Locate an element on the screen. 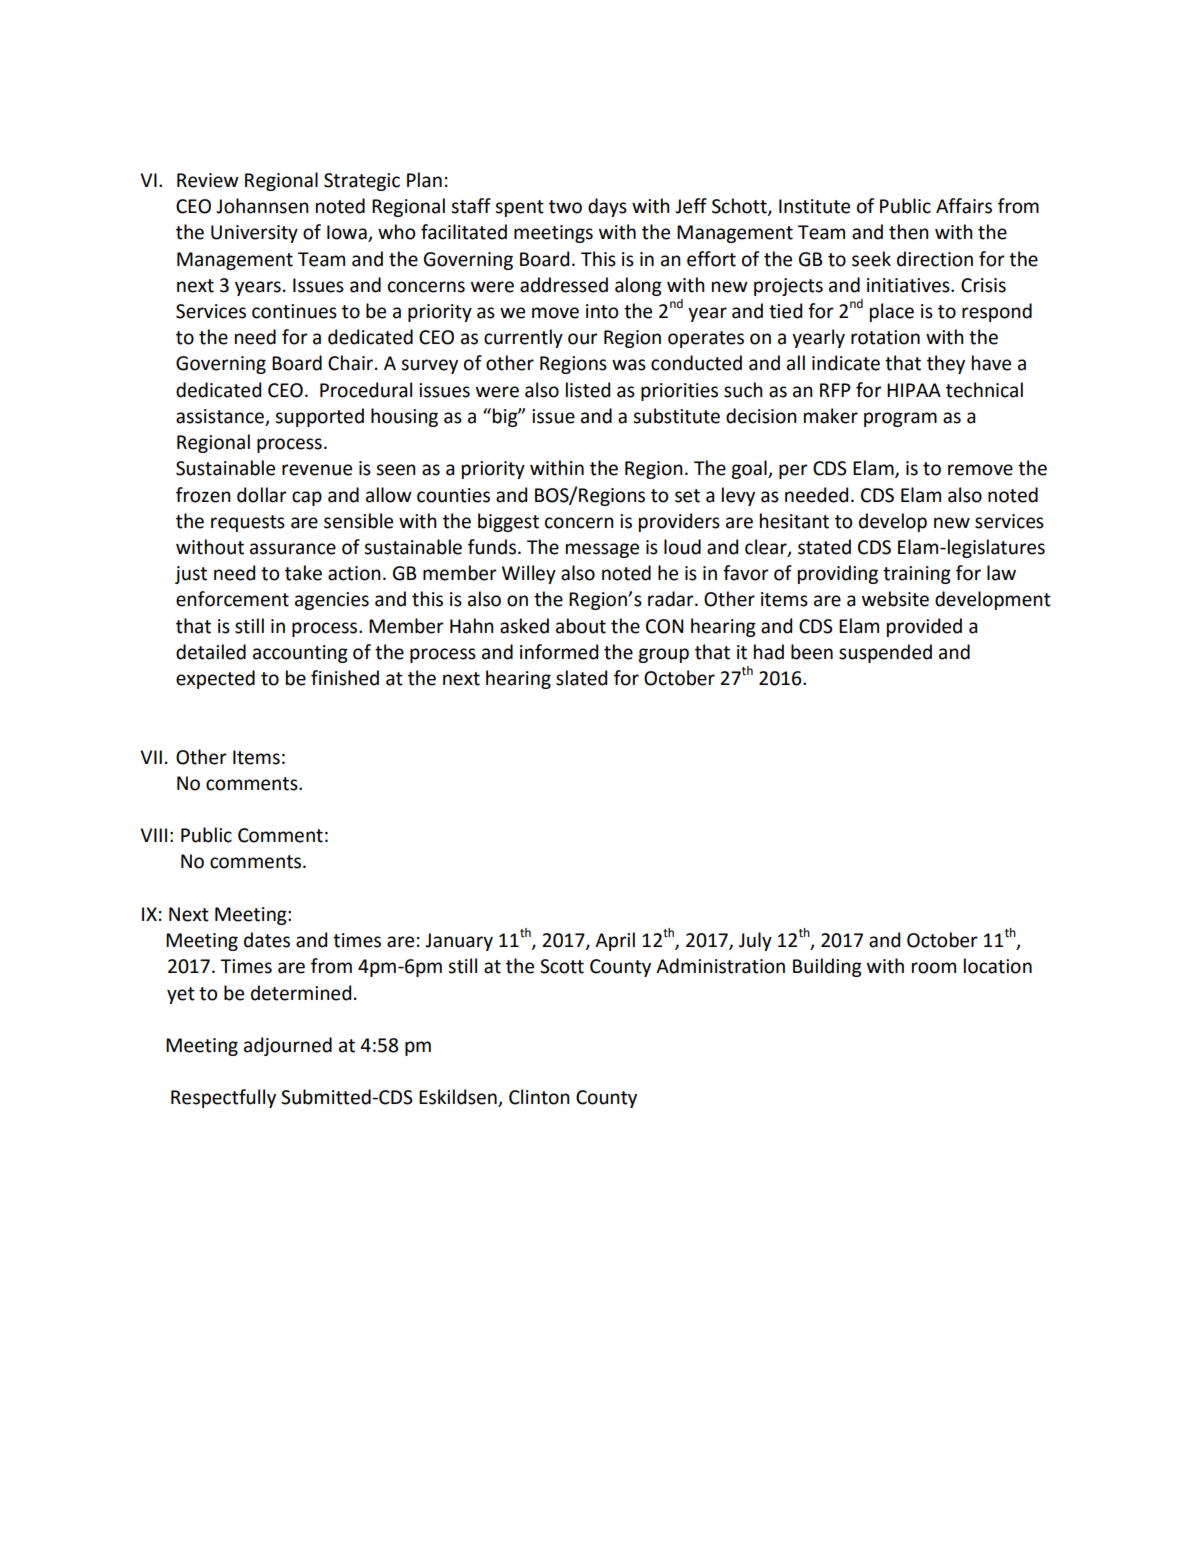 Image resolution: width=1195 pixels, height=1546 pixels. University is located at coordinates (254, 234).
